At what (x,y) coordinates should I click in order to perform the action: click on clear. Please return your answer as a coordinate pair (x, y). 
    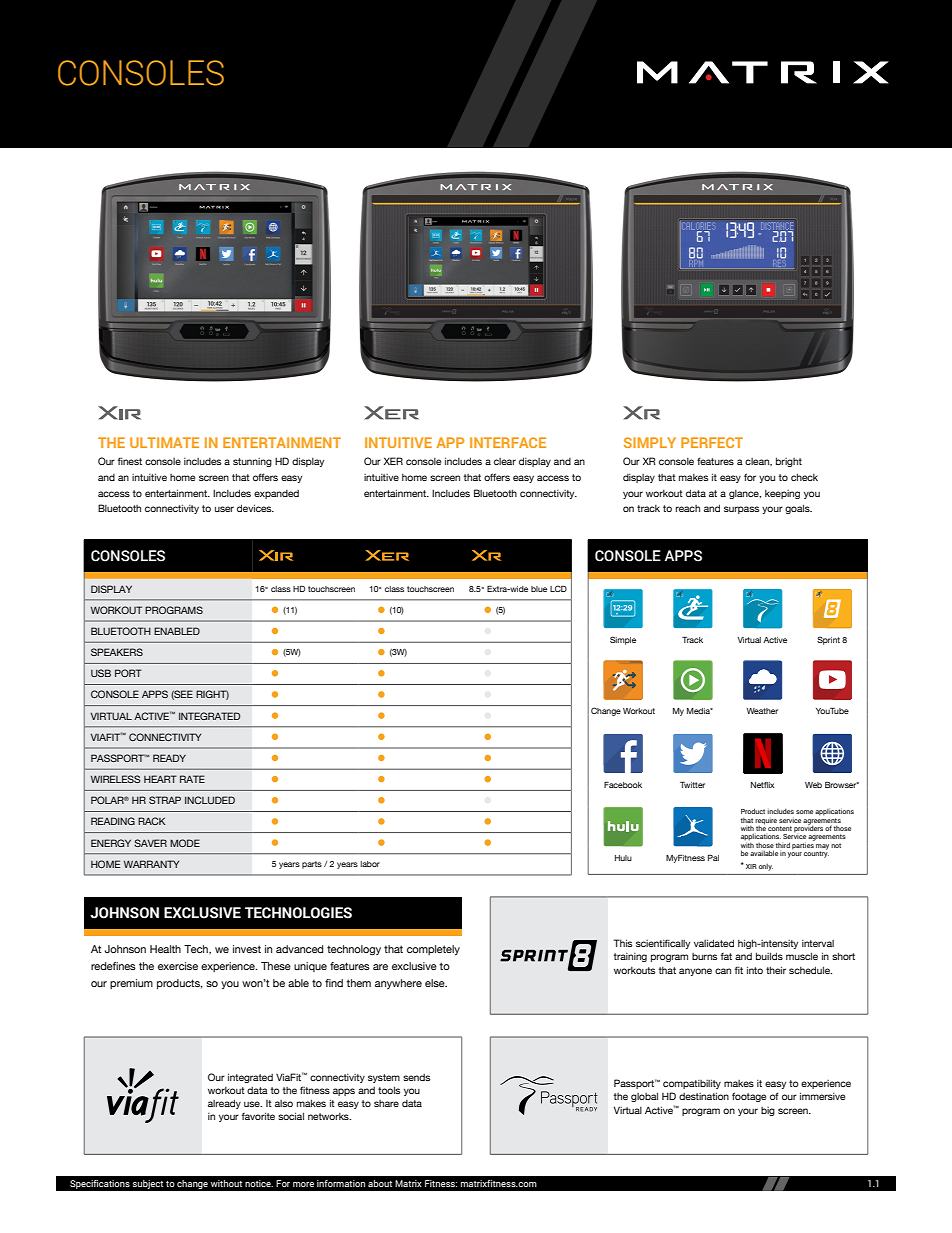
    Looking at the image, I should click on (505, 461).
